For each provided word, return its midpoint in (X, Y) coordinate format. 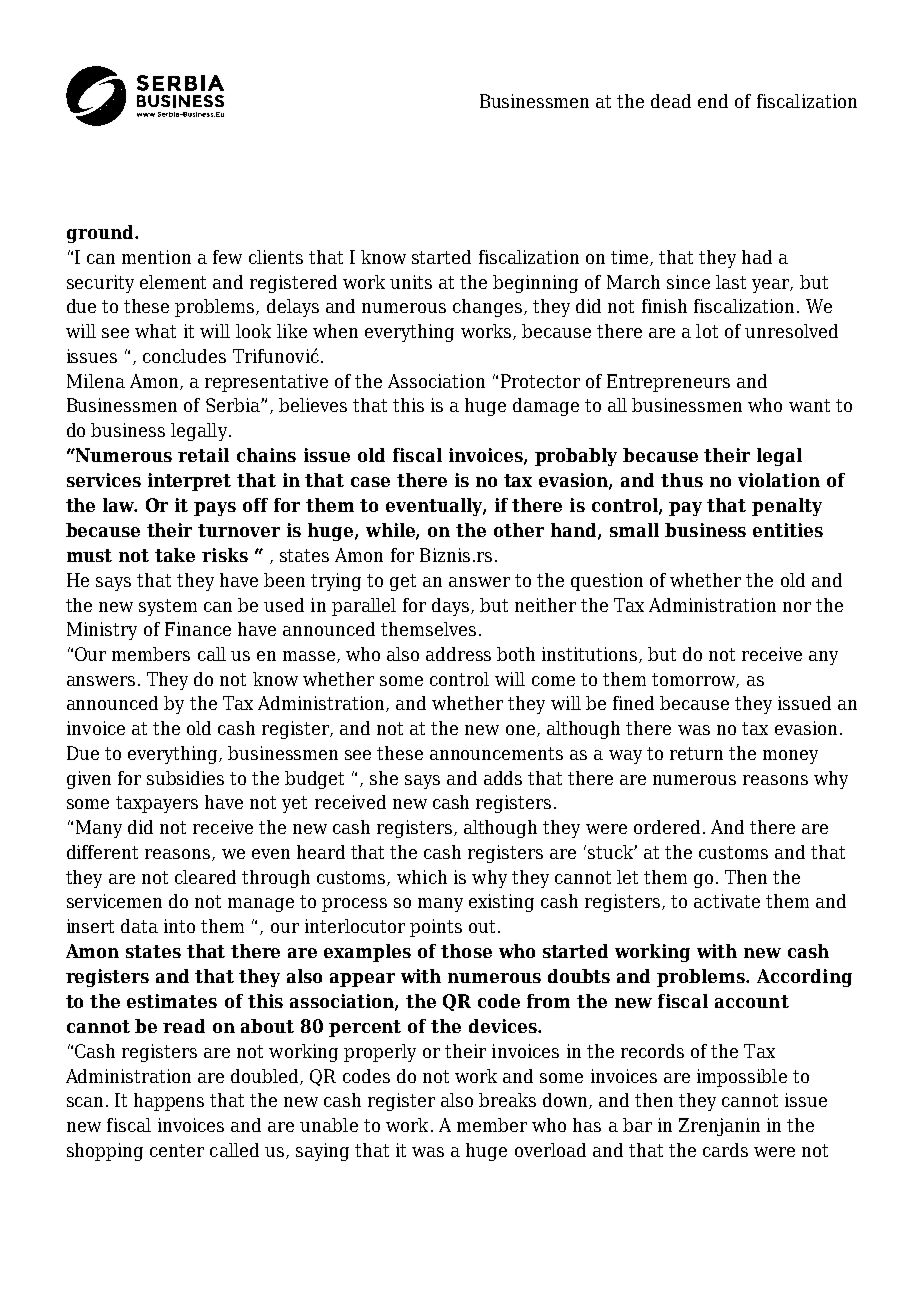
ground (101, 234)
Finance (198, 629)
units (411, 282)
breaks (507, 1100)
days (452, 607)
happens (169, 1102)
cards (725, 1150)
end (713, 101)
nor (797, 607)
